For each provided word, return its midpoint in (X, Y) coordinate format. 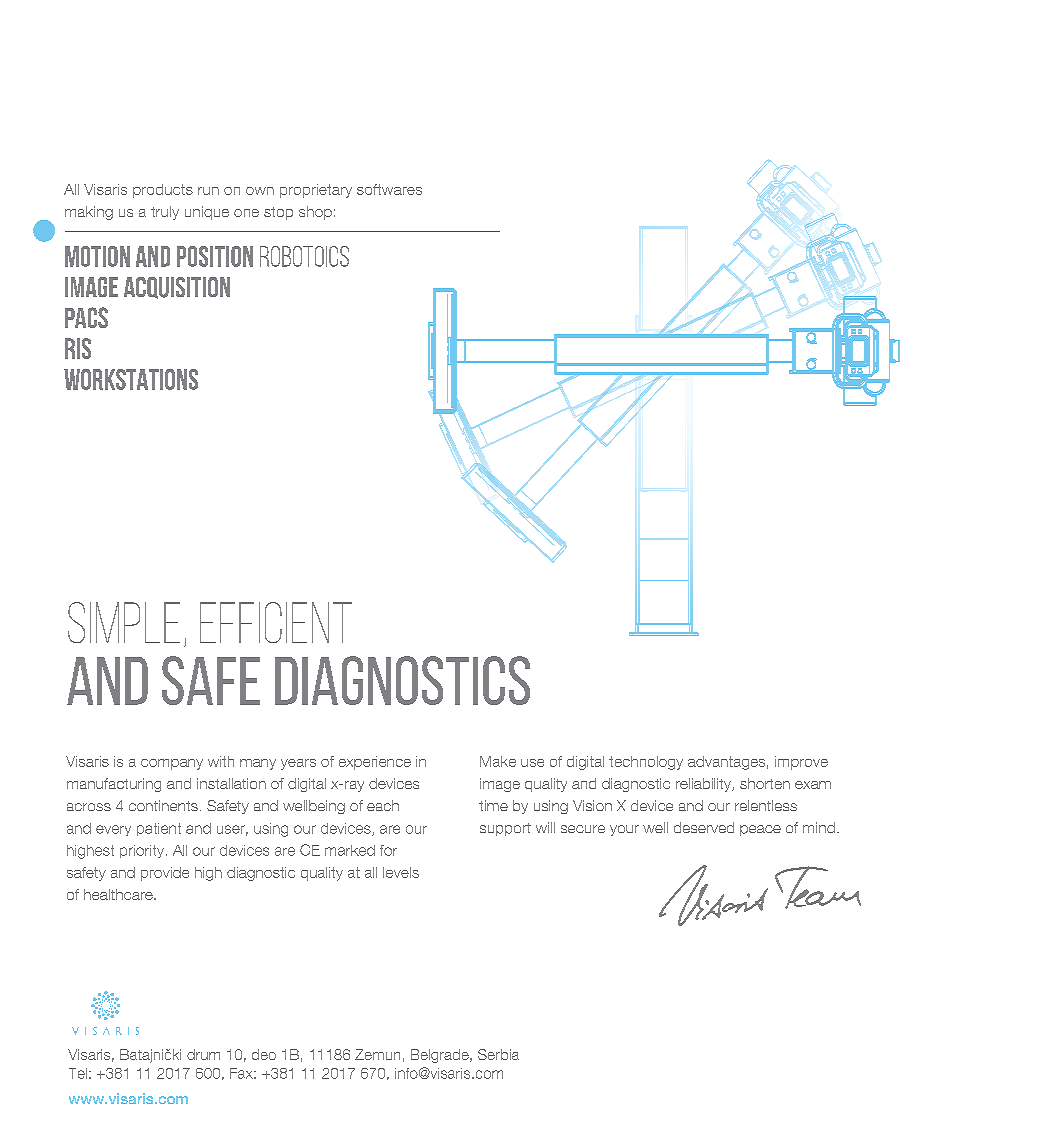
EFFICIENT (276, 622)
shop (315, 213)
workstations (131, 379)
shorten (765, 783)
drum (203, 1054)
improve (801, 763)
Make (498, 761)
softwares (389, 189)
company (172, 764)
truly (165, 213)
